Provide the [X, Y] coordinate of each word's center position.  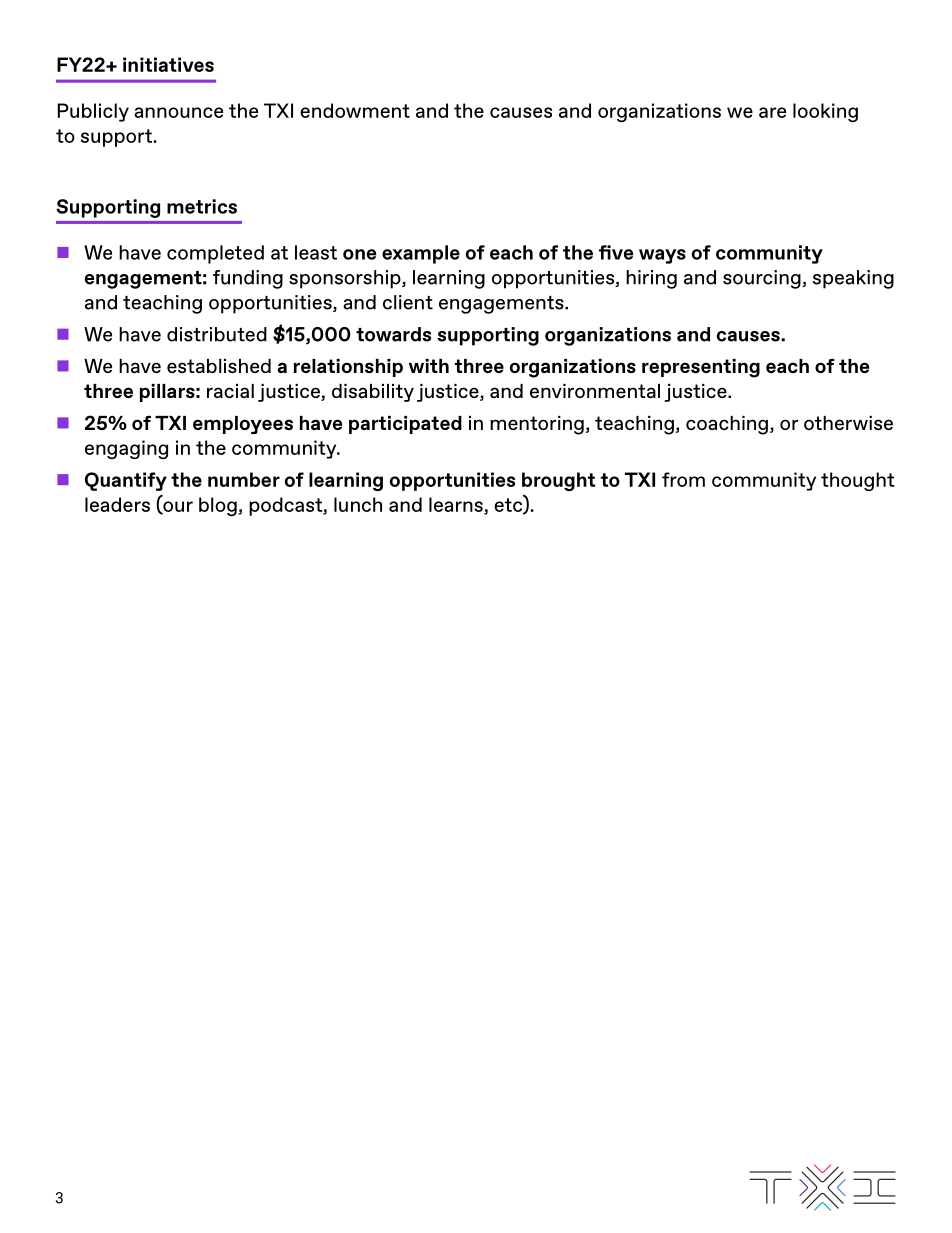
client [408, 302]
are [772, 112]
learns [457, 505]
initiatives [168, 64]
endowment [355, 110]
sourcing [763, 279]
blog [219, 506]
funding [248, 279]
